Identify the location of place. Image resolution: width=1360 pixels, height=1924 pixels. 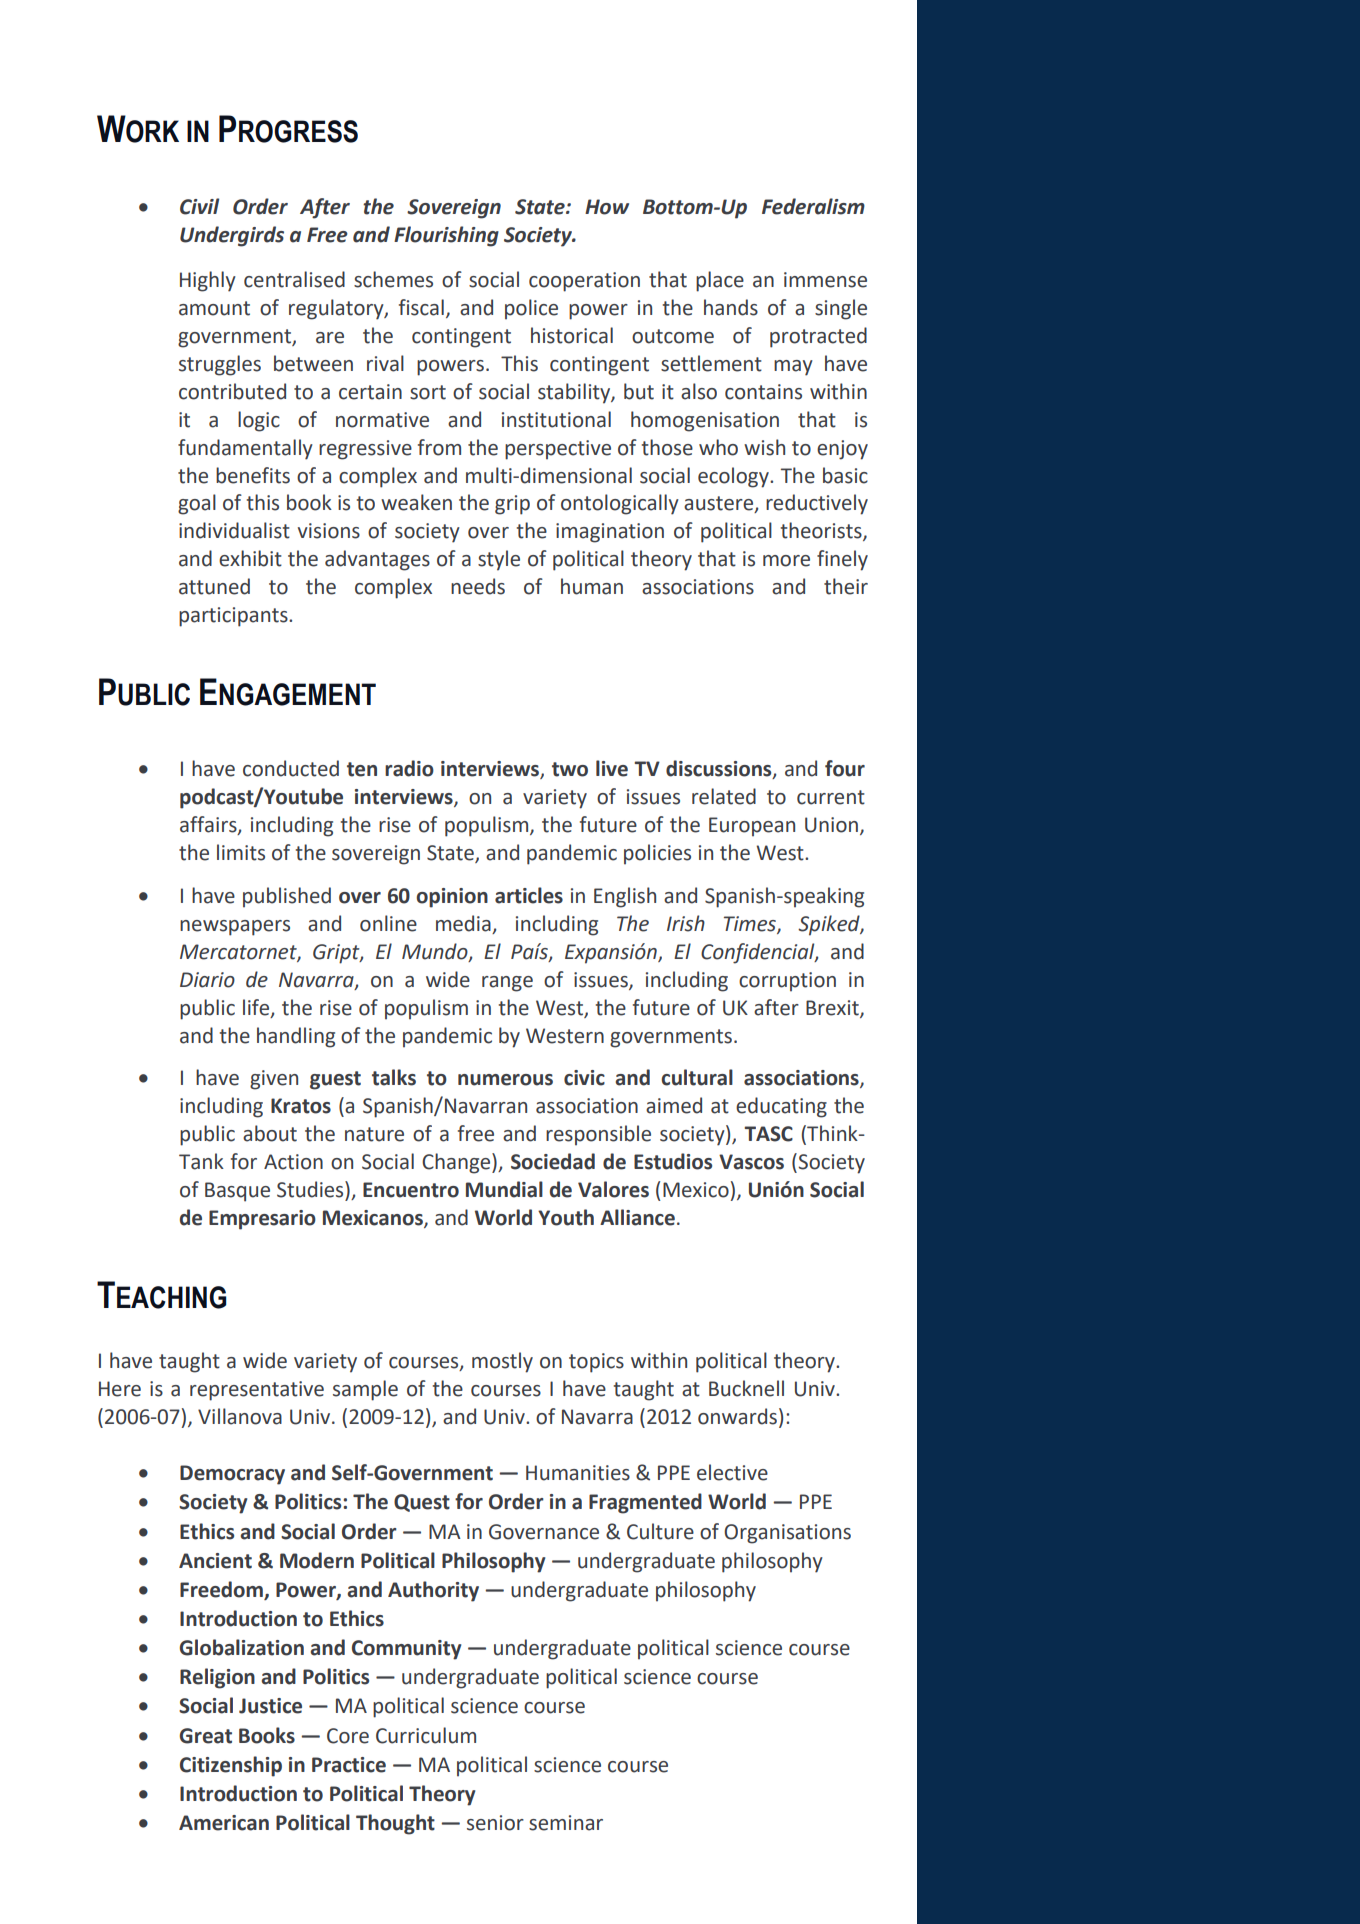
(720, 281).
